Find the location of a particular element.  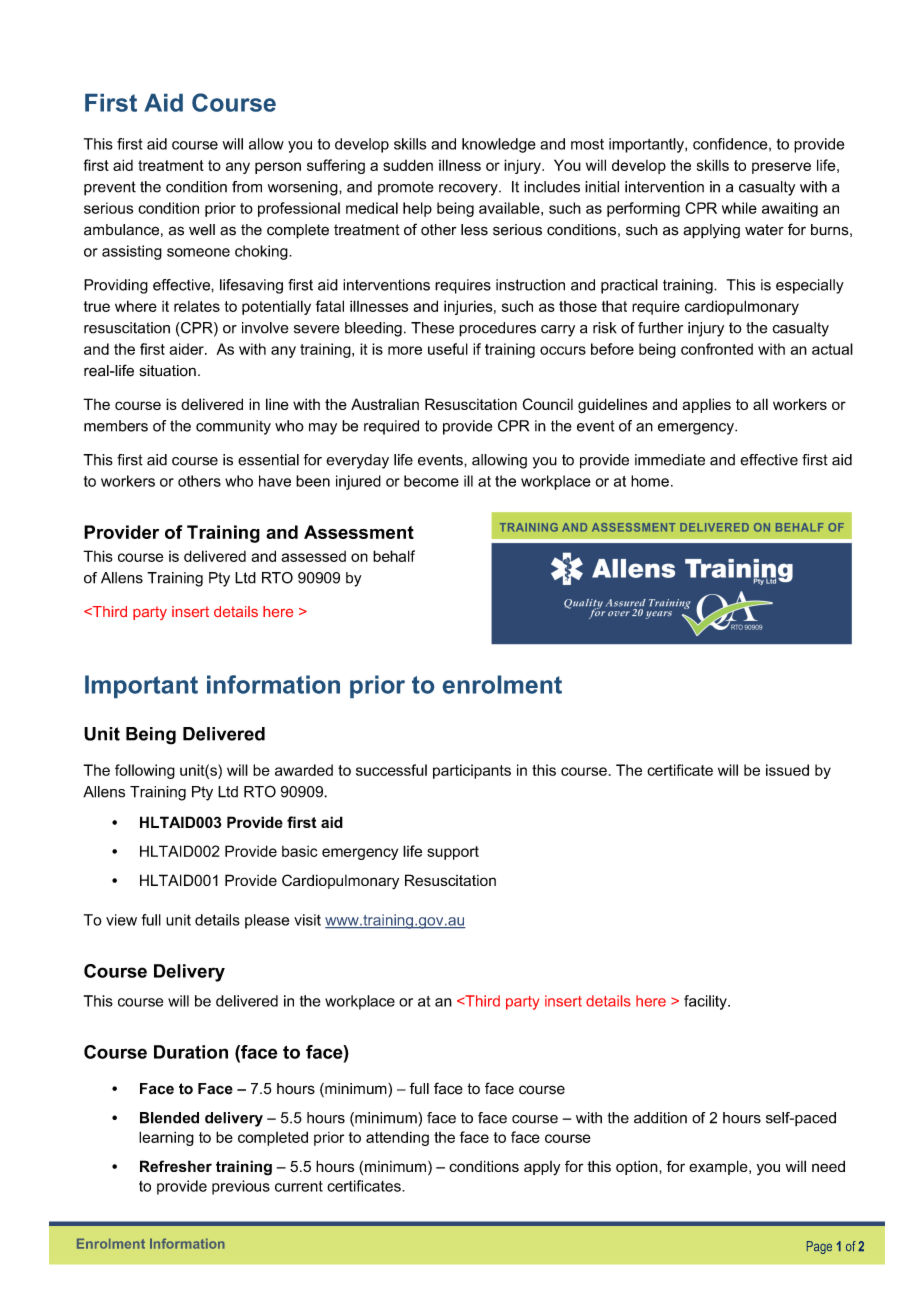

Refresher is located at coordinates (176, 1166).
